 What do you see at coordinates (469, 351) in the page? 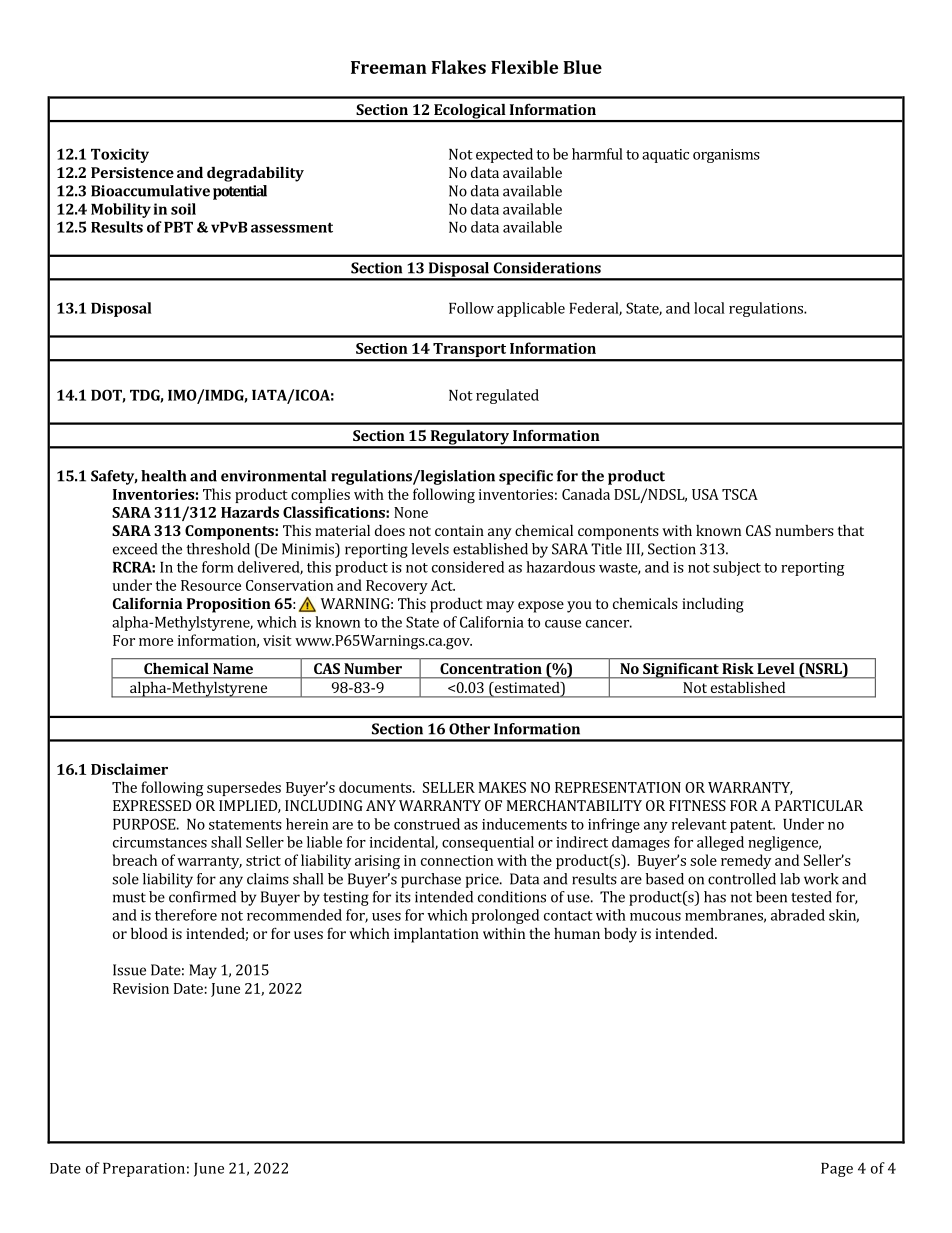
I see `Transport` at bounding box center [469, 351].
